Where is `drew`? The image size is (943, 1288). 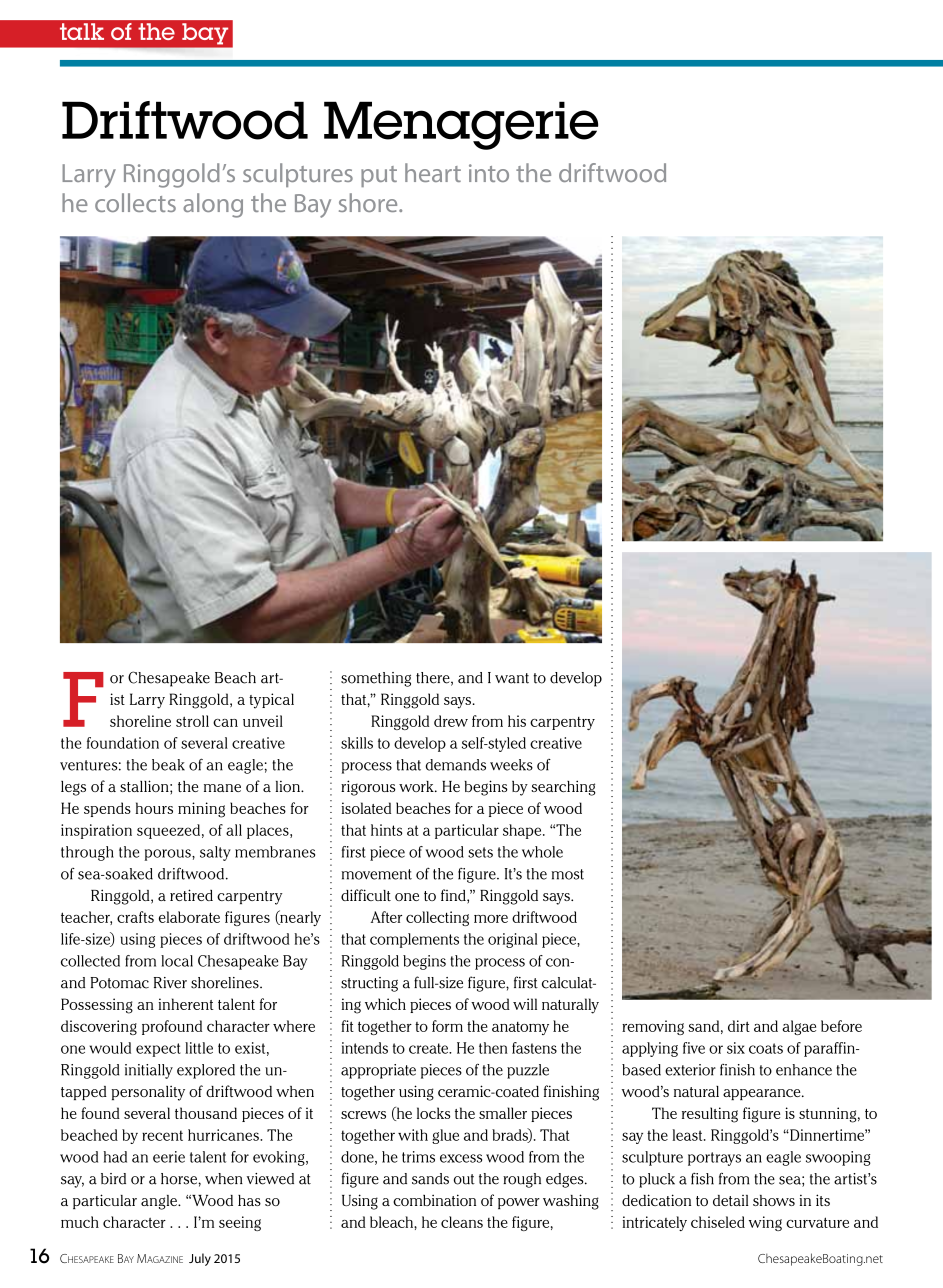 drew is located at coordinates (451, 721).
